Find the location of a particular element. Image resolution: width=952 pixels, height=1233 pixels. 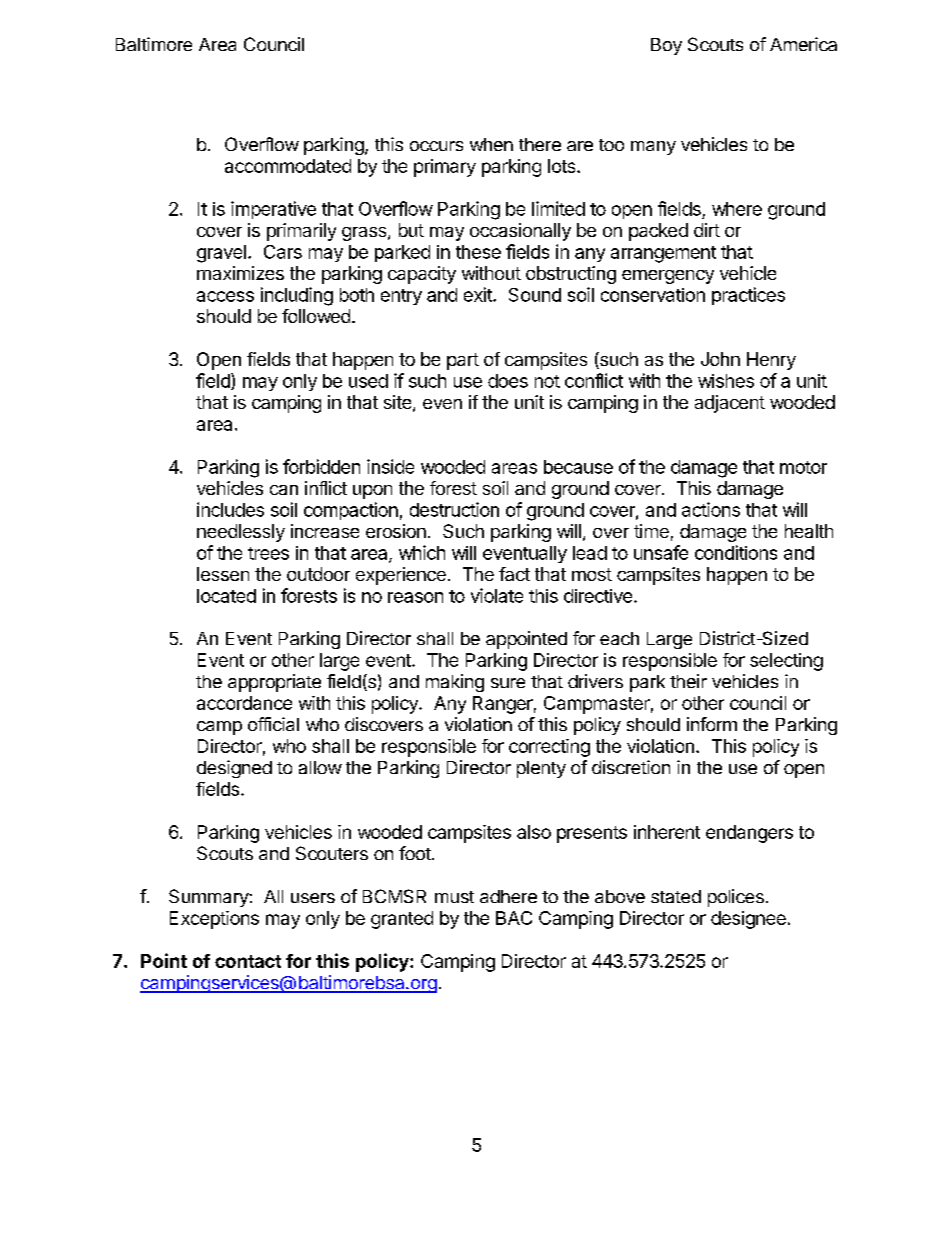

when is located at coordinates (491, 144).
